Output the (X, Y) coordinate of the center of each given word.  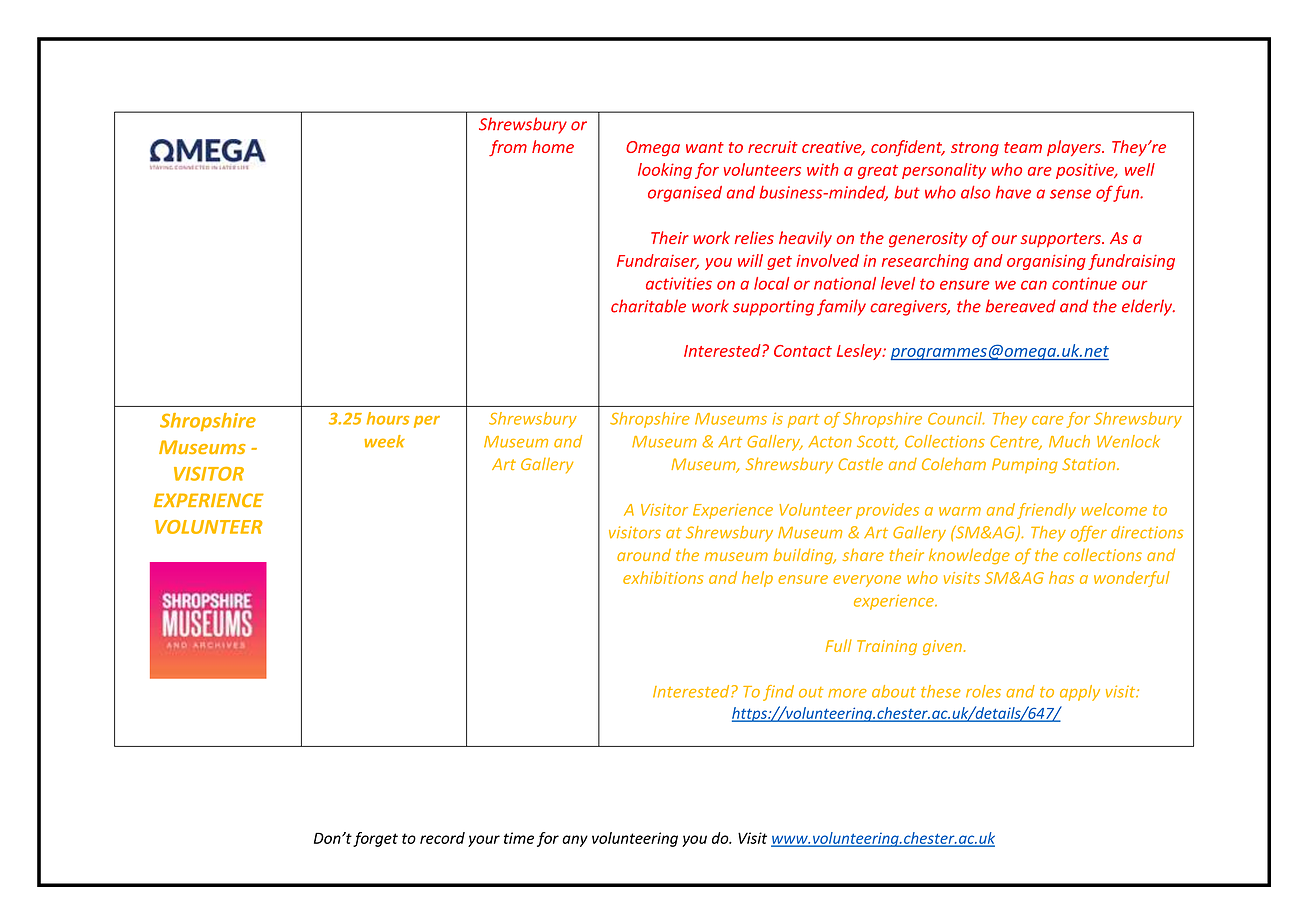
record (442, 838)
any (575, 841)
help (757, 579)
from (508, 148)
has (1061, 577)
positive (1086, 171)
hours (388, 418)
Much (1069, 441)
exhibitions (663, 577)
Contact (803, 351)
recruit (773, 147)
